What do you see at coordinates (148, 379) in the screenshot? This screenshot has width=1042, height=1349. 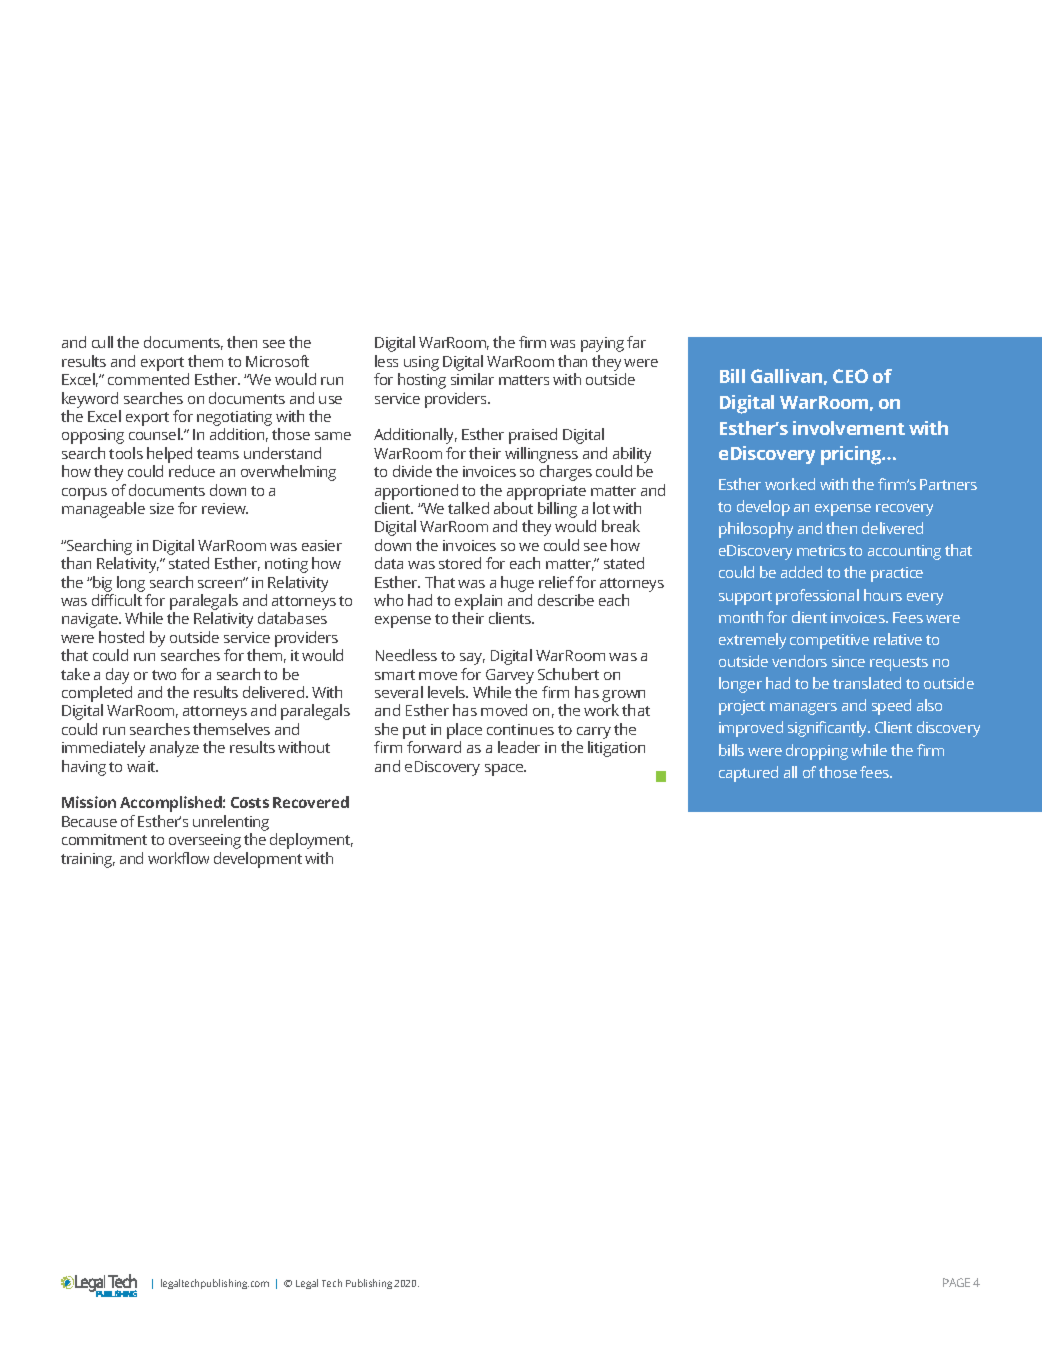 I see `commented` at bounding box center [148, 379].
